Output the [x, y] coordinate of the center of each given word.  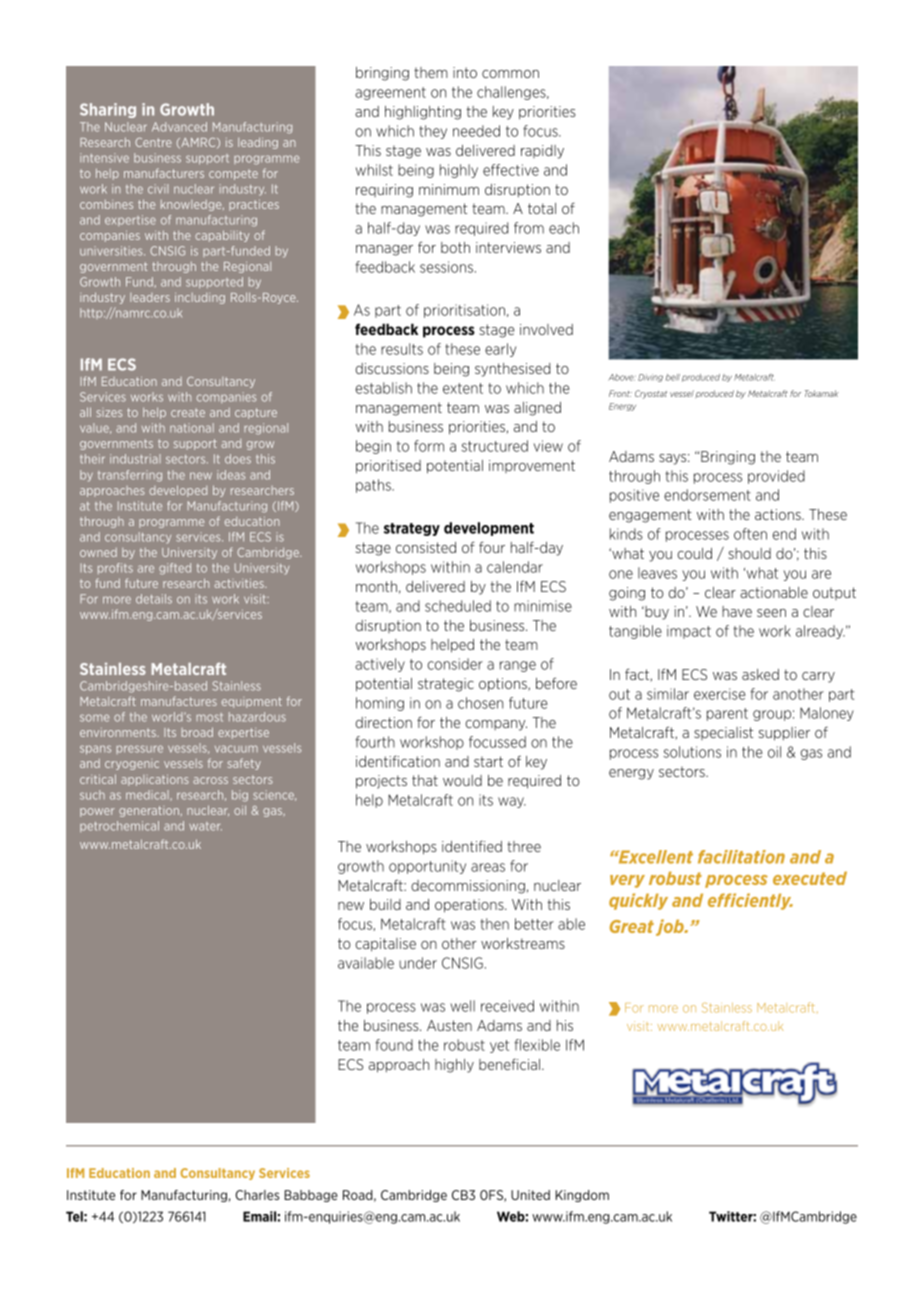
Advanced [179, 127]
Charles [257, 1195]
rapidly [542, 152]
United [530, 1195]
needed [476, 131]
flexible [537, 1045]
